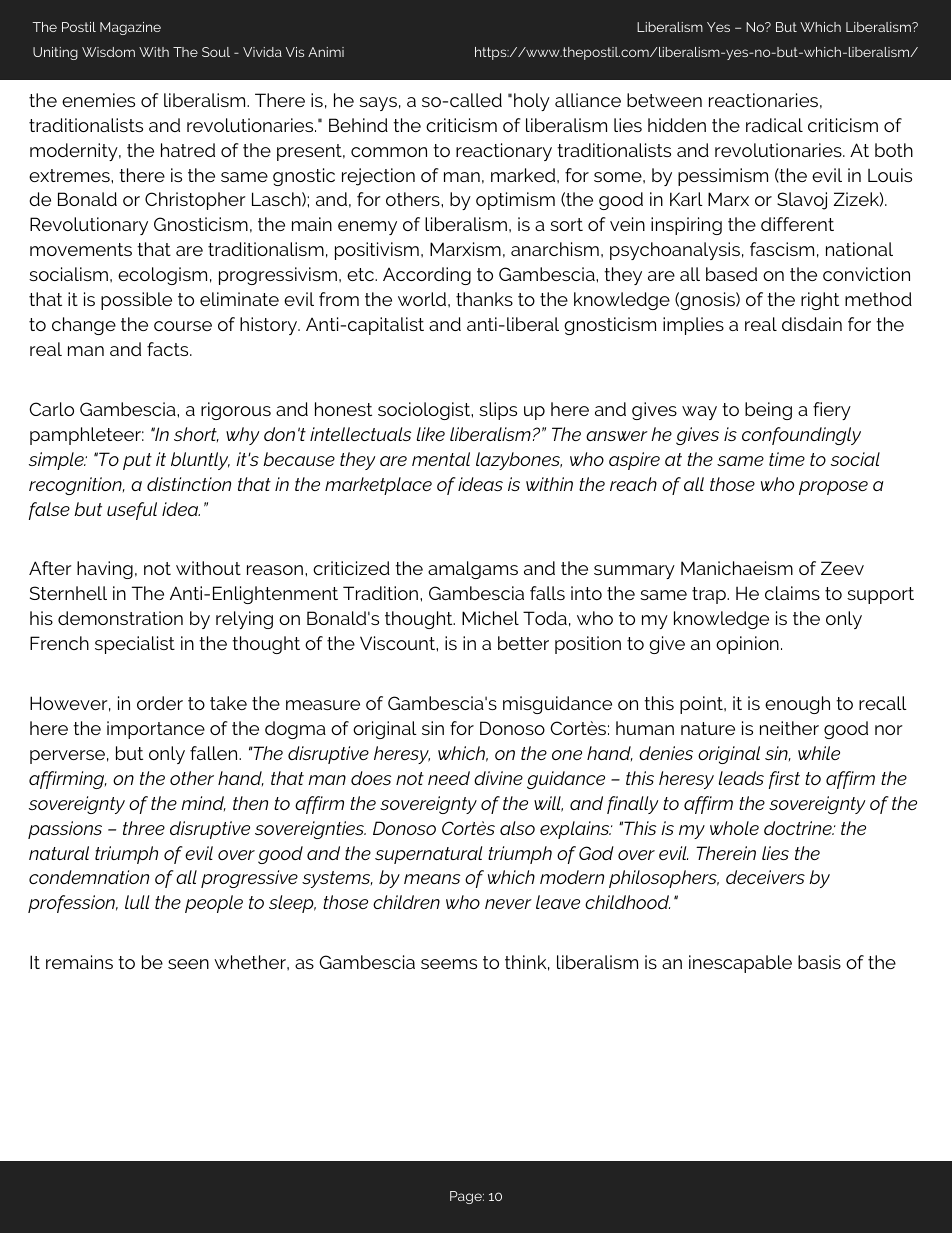 The image size is (952, 1233). I want to click on specialist, so click(135, 645).
